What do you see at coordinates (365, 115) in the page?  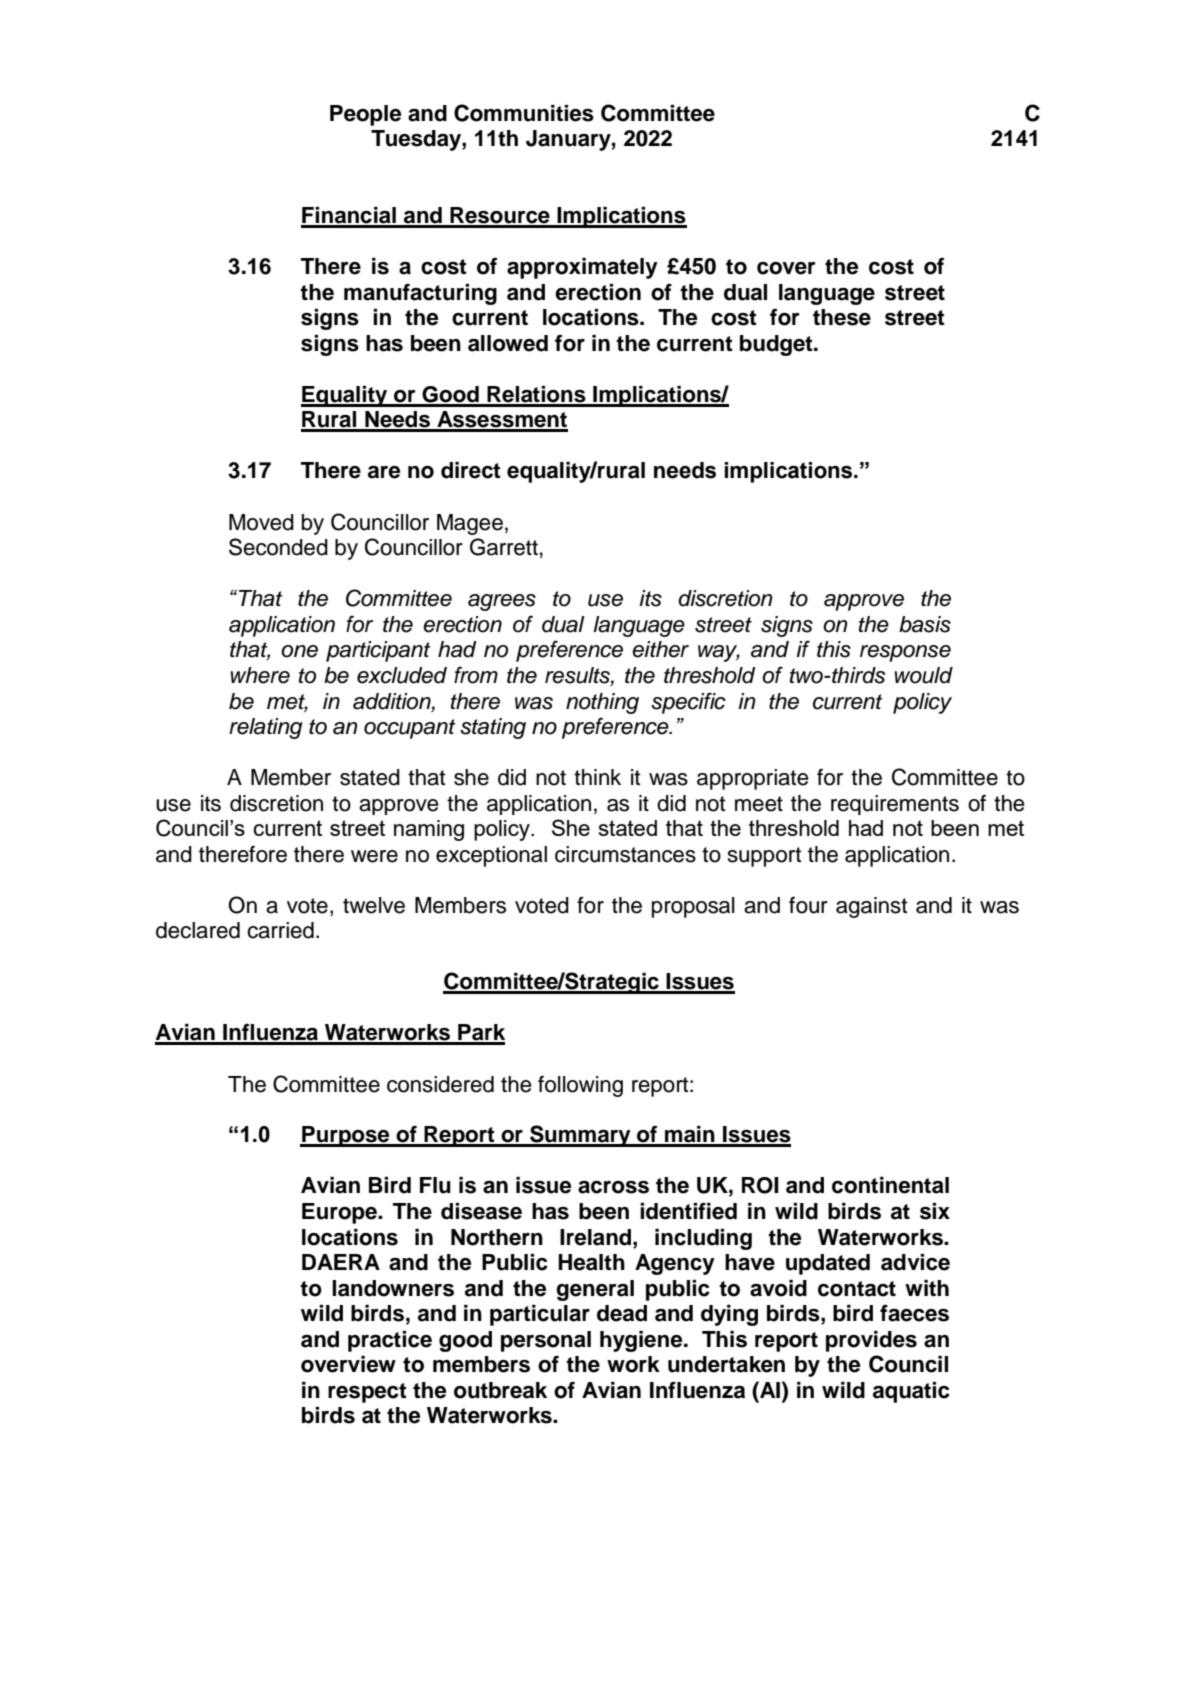 I see `People` at bounding box center [365, 115].
